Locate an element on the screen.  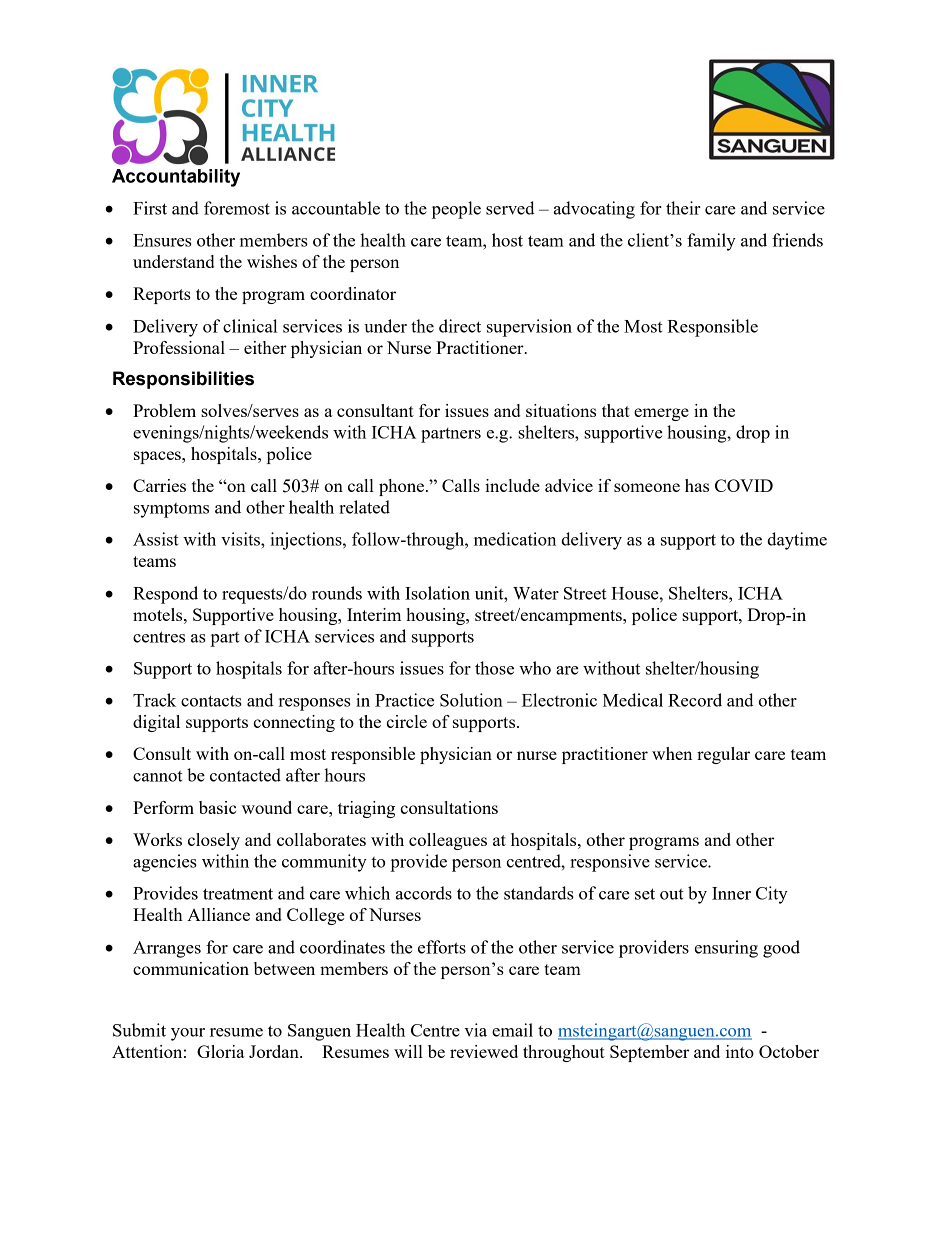
Isolation is located at coordinates (437, 593).
